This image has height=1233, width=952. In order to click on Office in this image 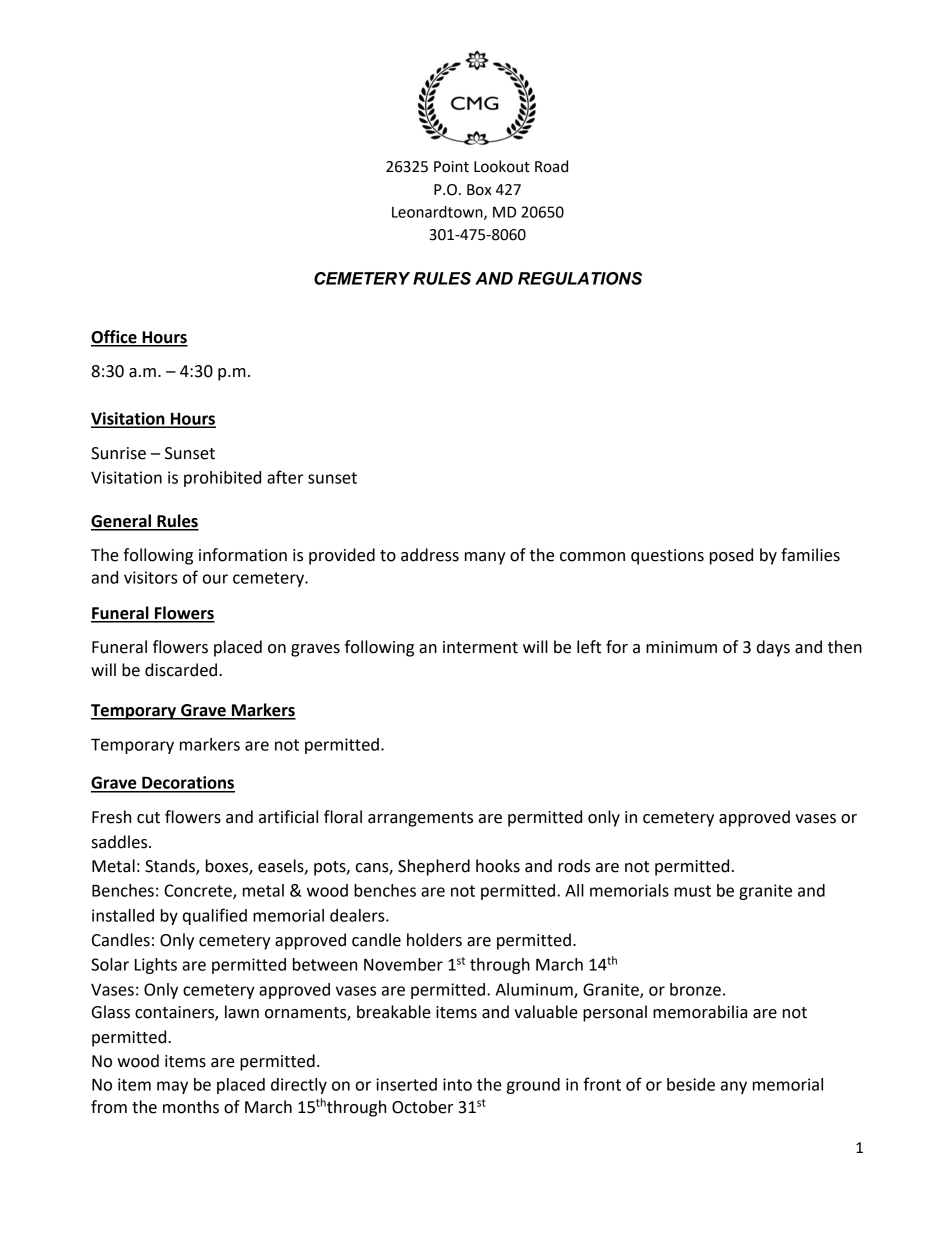, I will do `click(115, 338)`.
